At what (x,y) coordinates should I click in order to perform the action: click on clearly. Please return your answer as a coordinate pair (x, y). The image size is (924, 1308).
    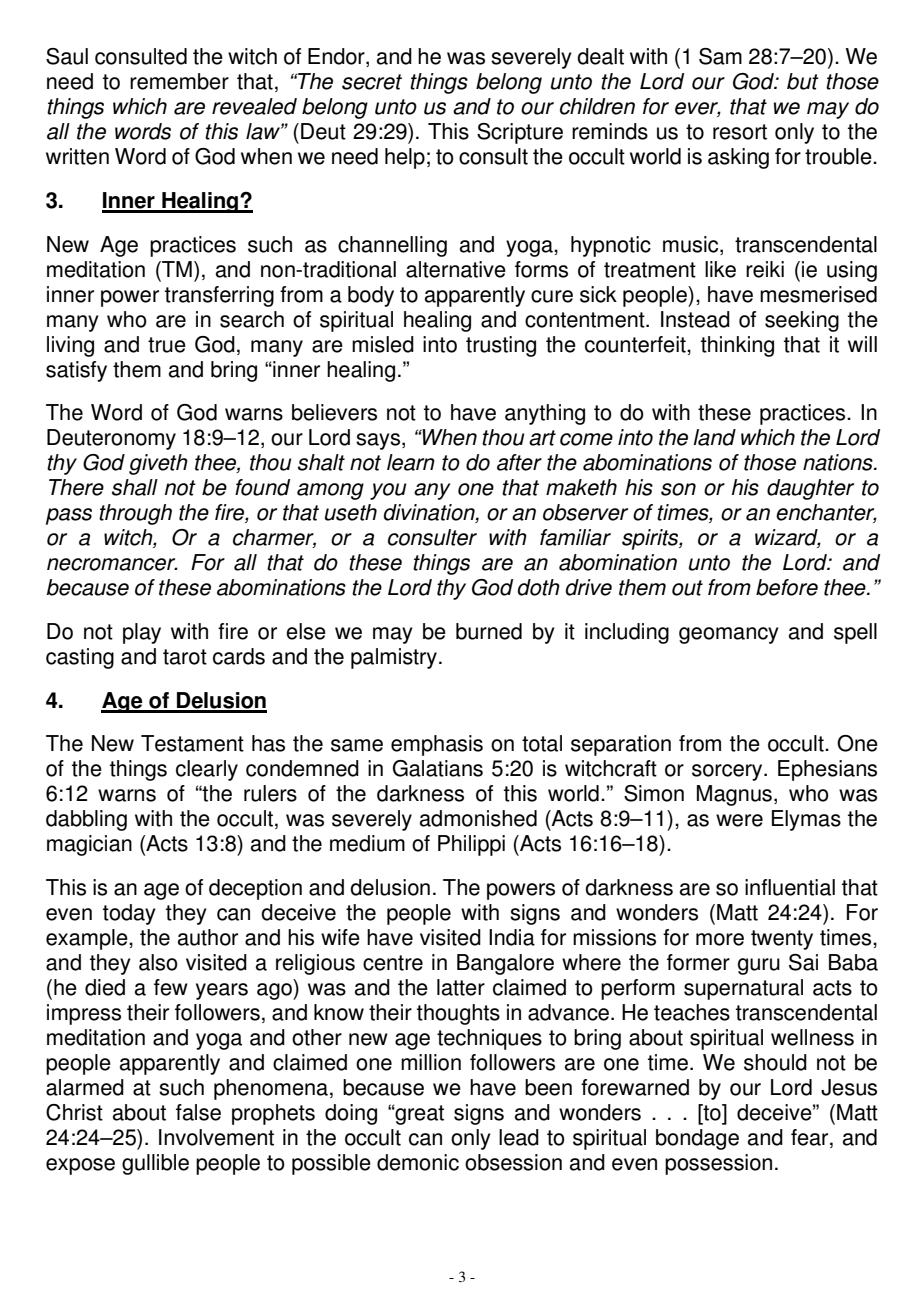
    Looking at the image, I should click on (207, 770).
